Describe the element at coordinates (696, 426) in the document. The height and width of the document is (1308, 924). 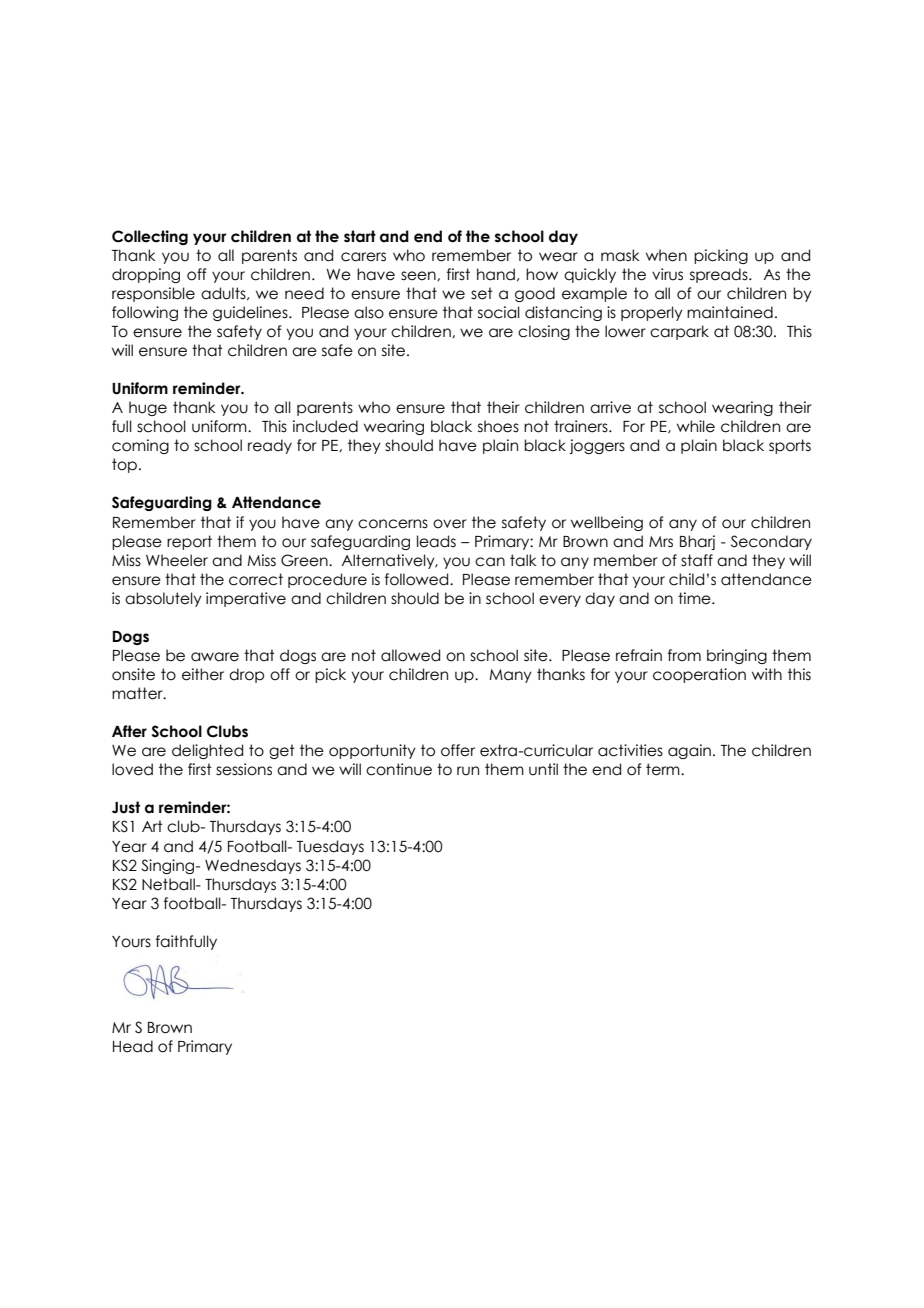
I see `while` at that location.
